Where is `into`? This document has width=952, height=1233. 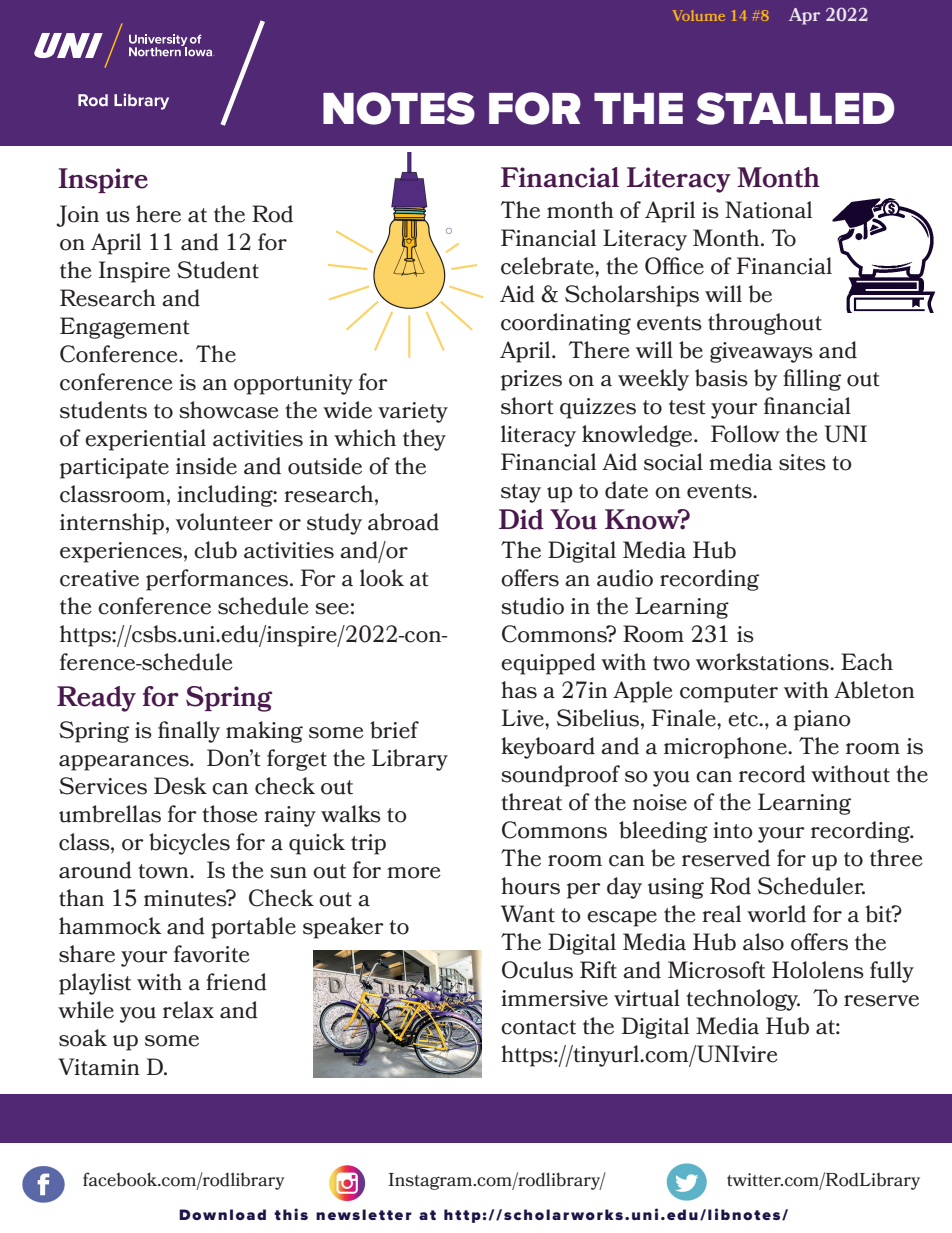
into is located at coordinates (733, 830).
